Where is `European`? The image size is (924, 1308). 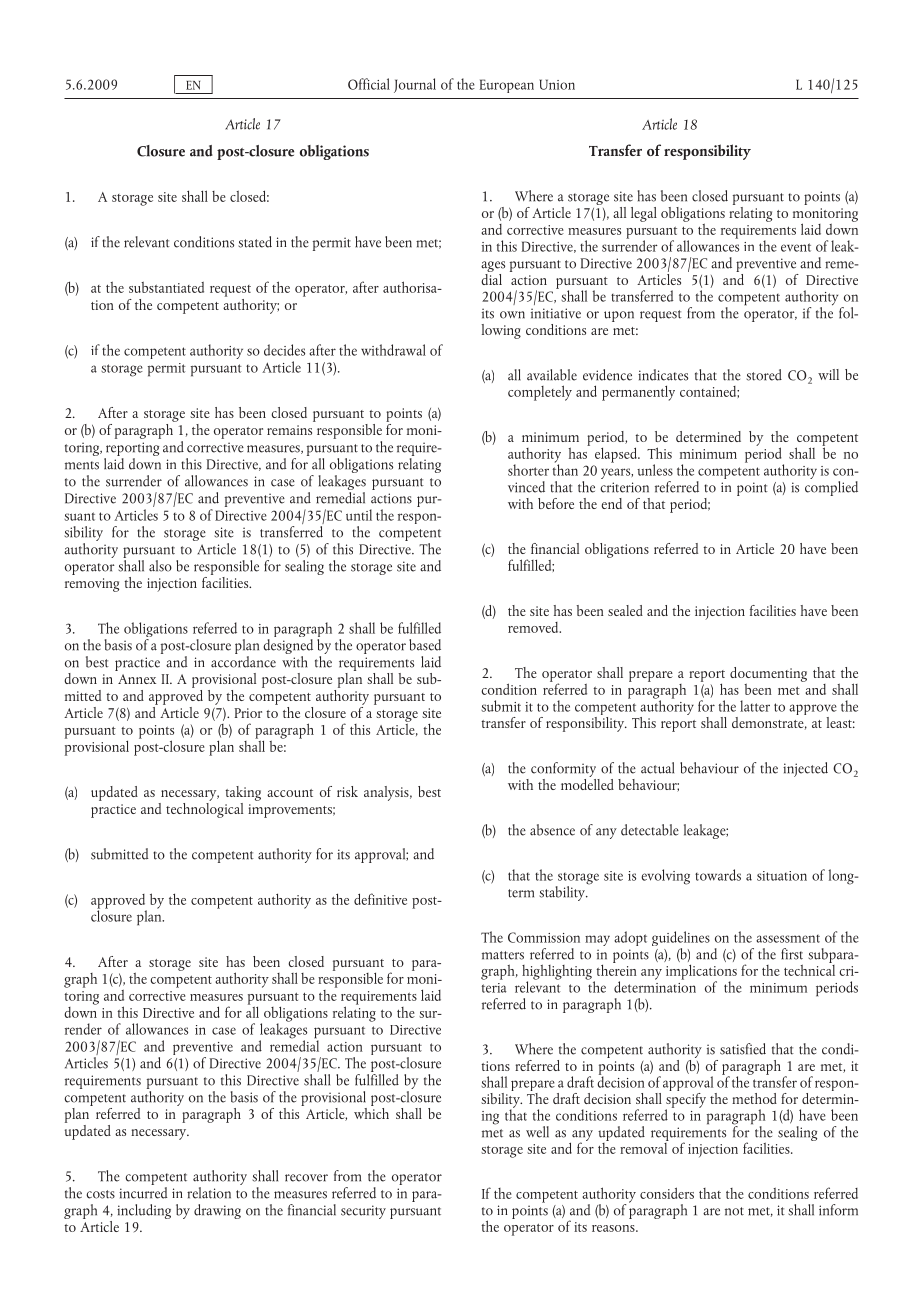 European is located at coordinates (507, 86).
